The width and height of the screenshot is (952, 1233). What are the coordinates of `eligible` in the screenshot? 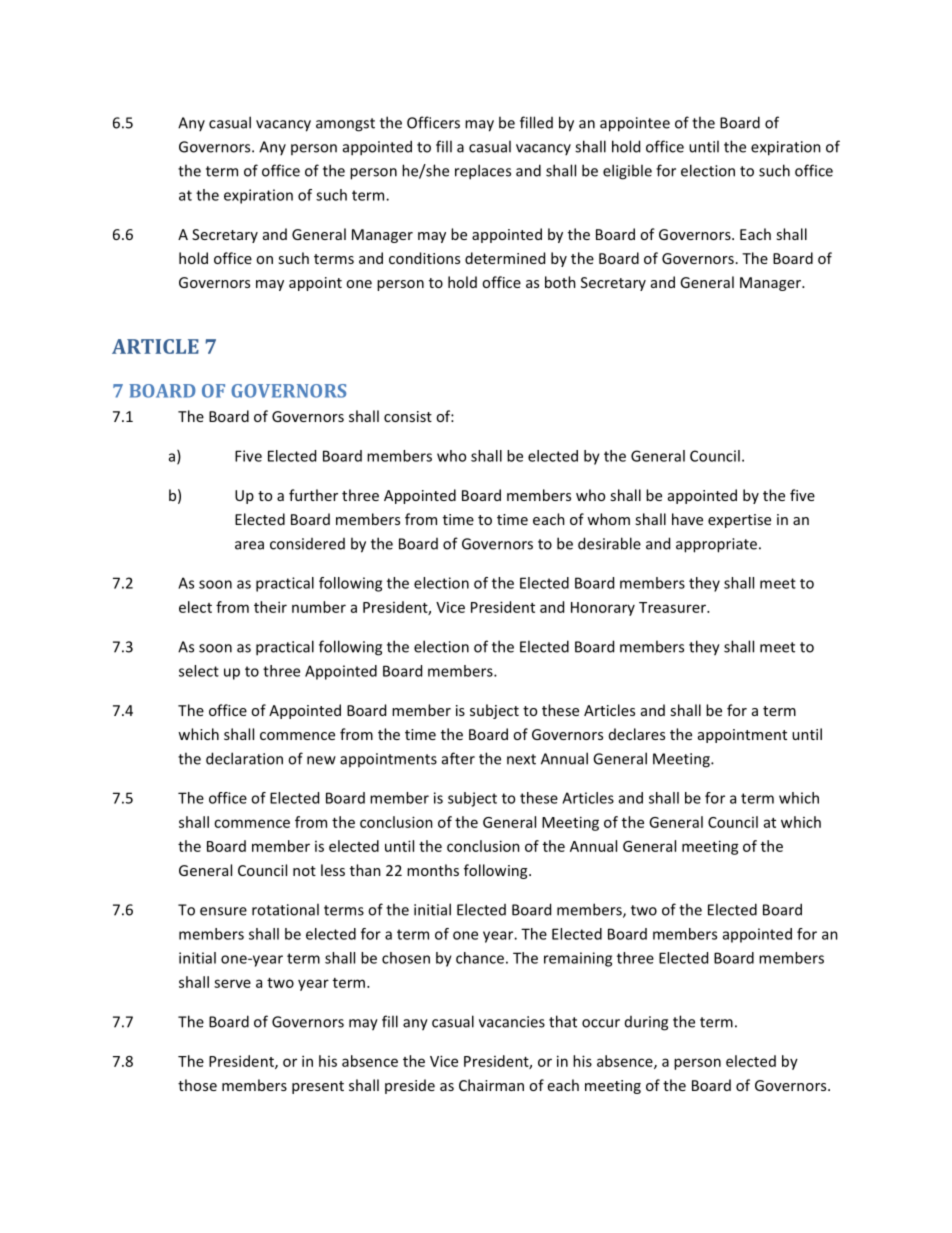 It's located at (627, 172).
